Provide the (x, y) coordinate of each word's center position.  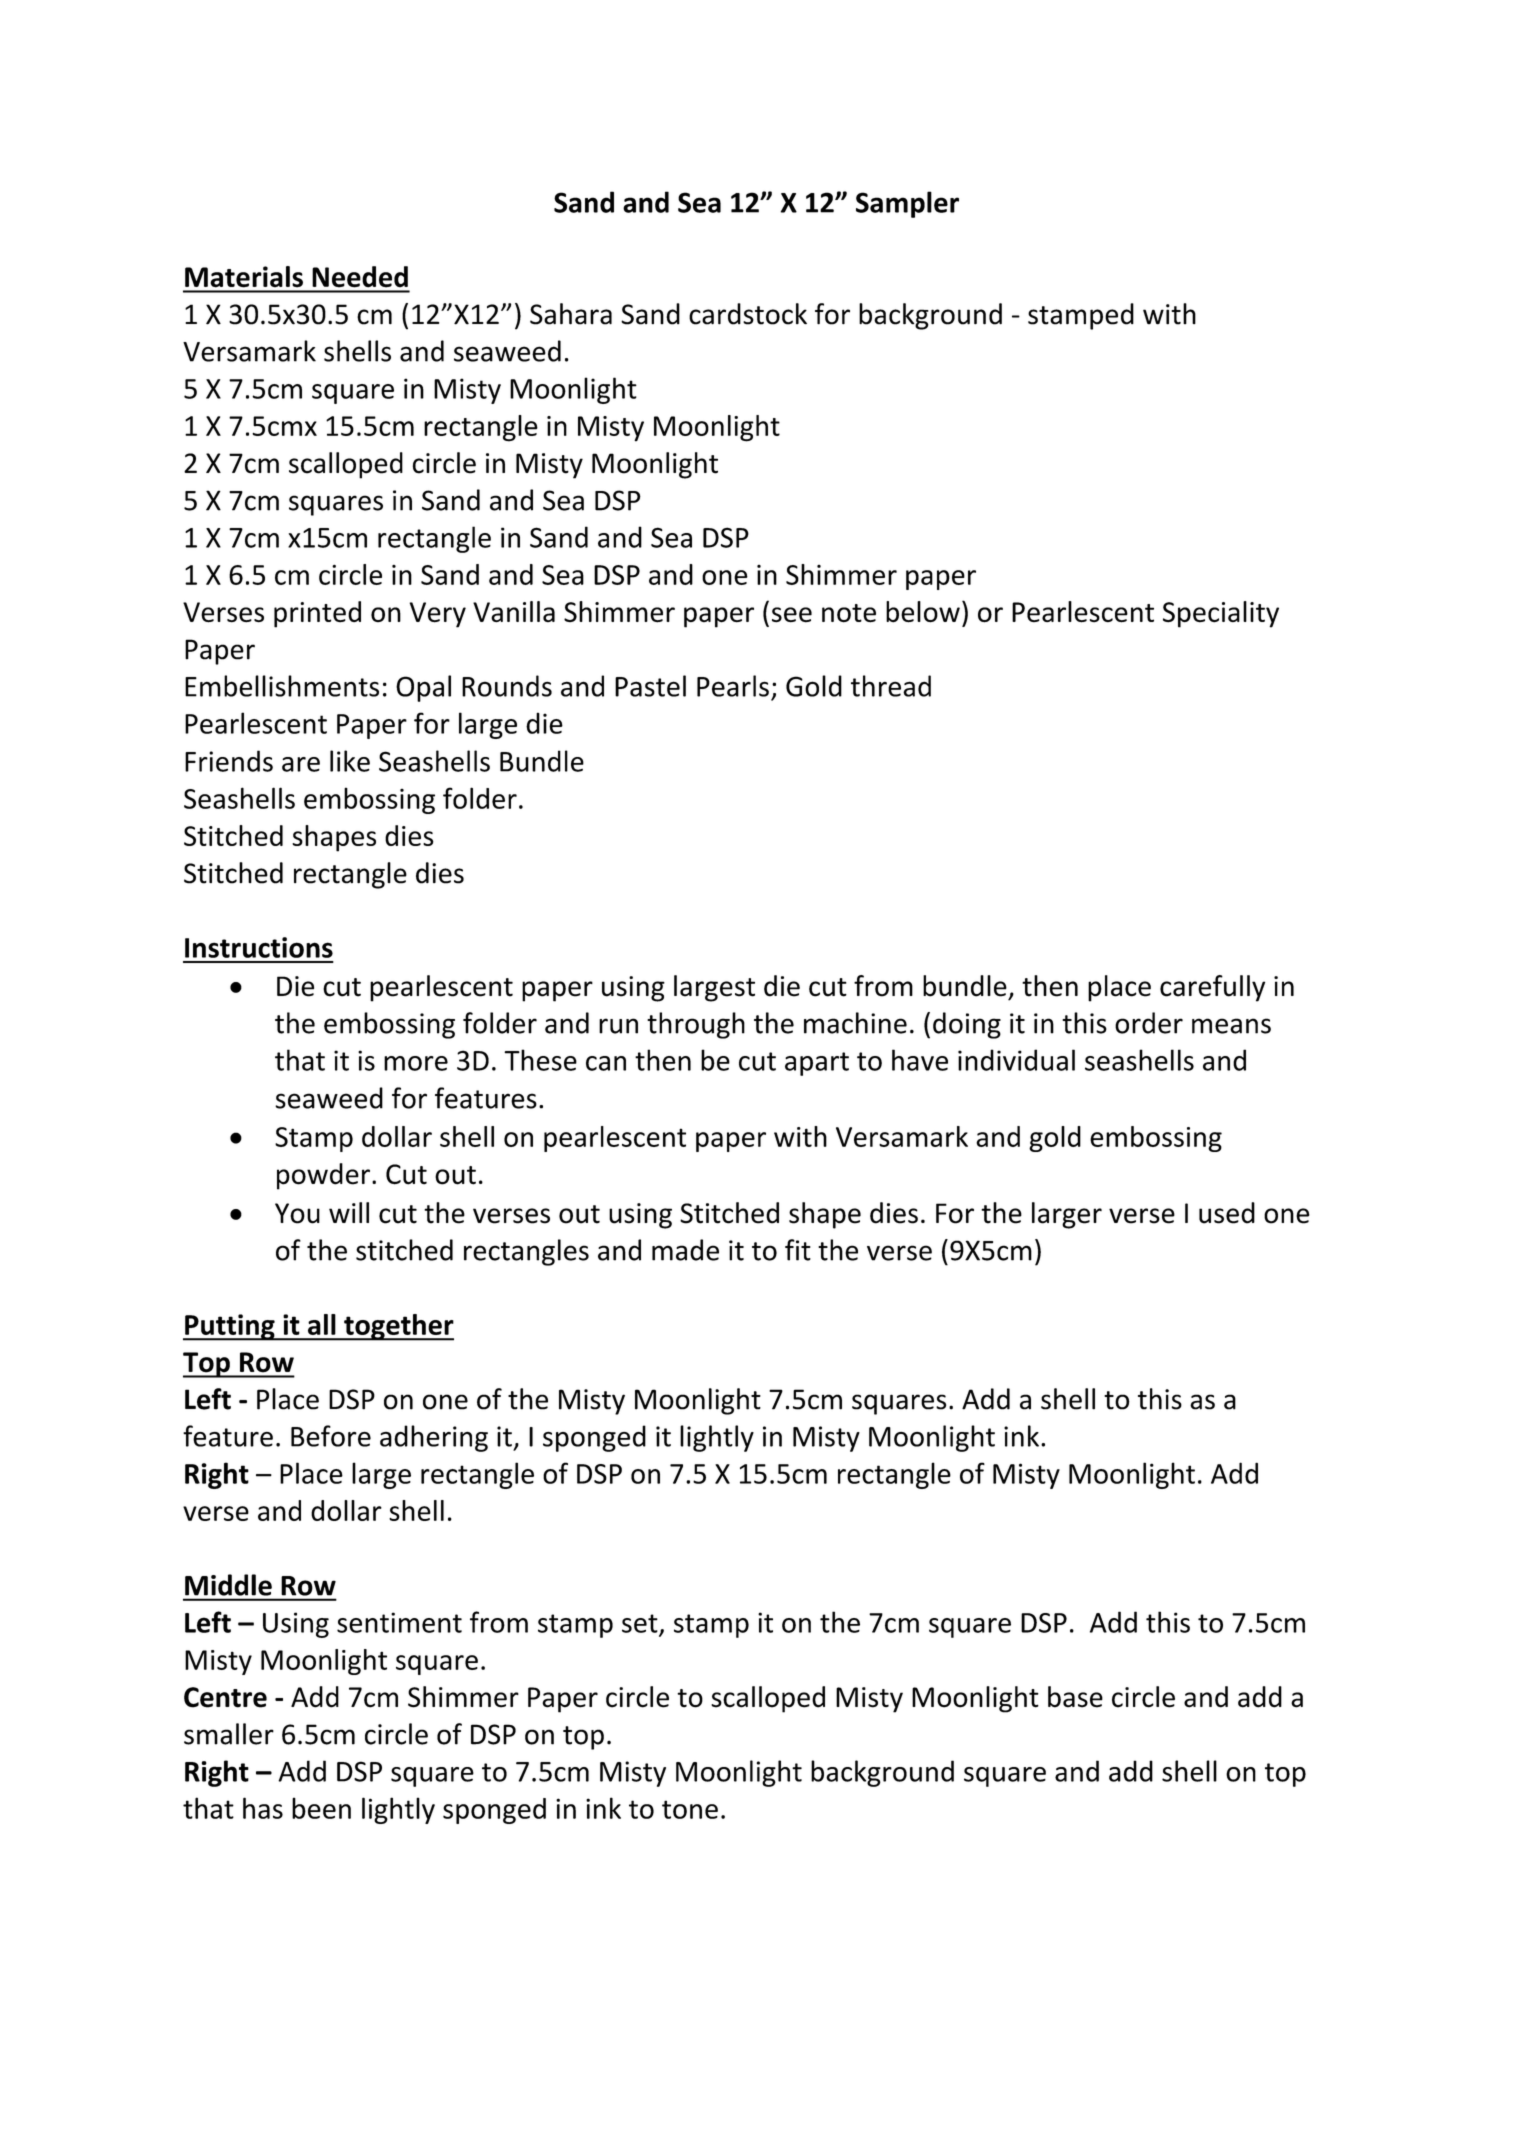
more (416, 1063)
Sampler (907, 204)
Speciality (1221, 614)
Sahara (571, 314)
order (1149, 1023)
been (321, 1808)
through (696, 1025)
